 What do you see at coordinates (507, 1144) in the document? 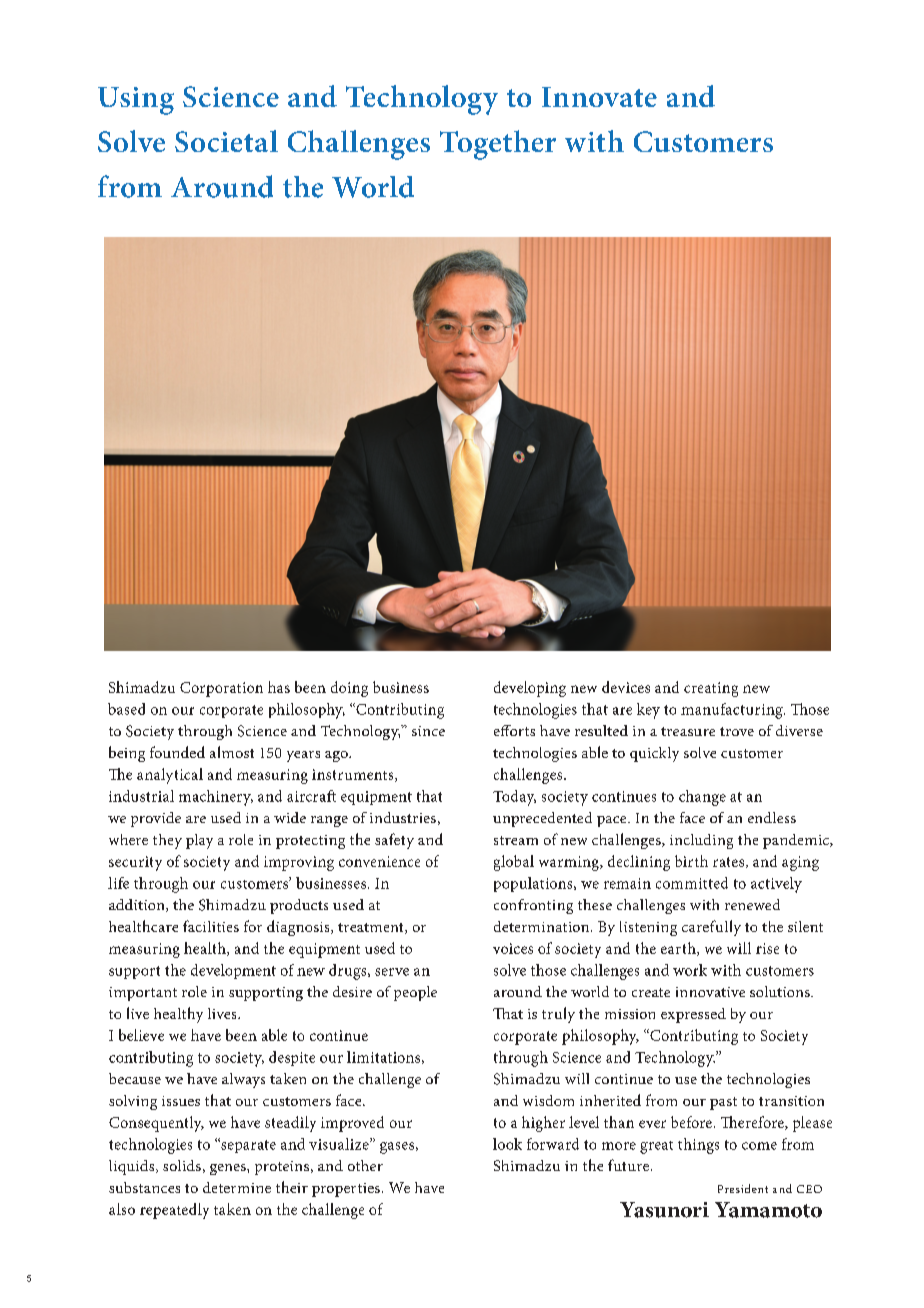
I see `look` at bounding box center [507, 1144].
